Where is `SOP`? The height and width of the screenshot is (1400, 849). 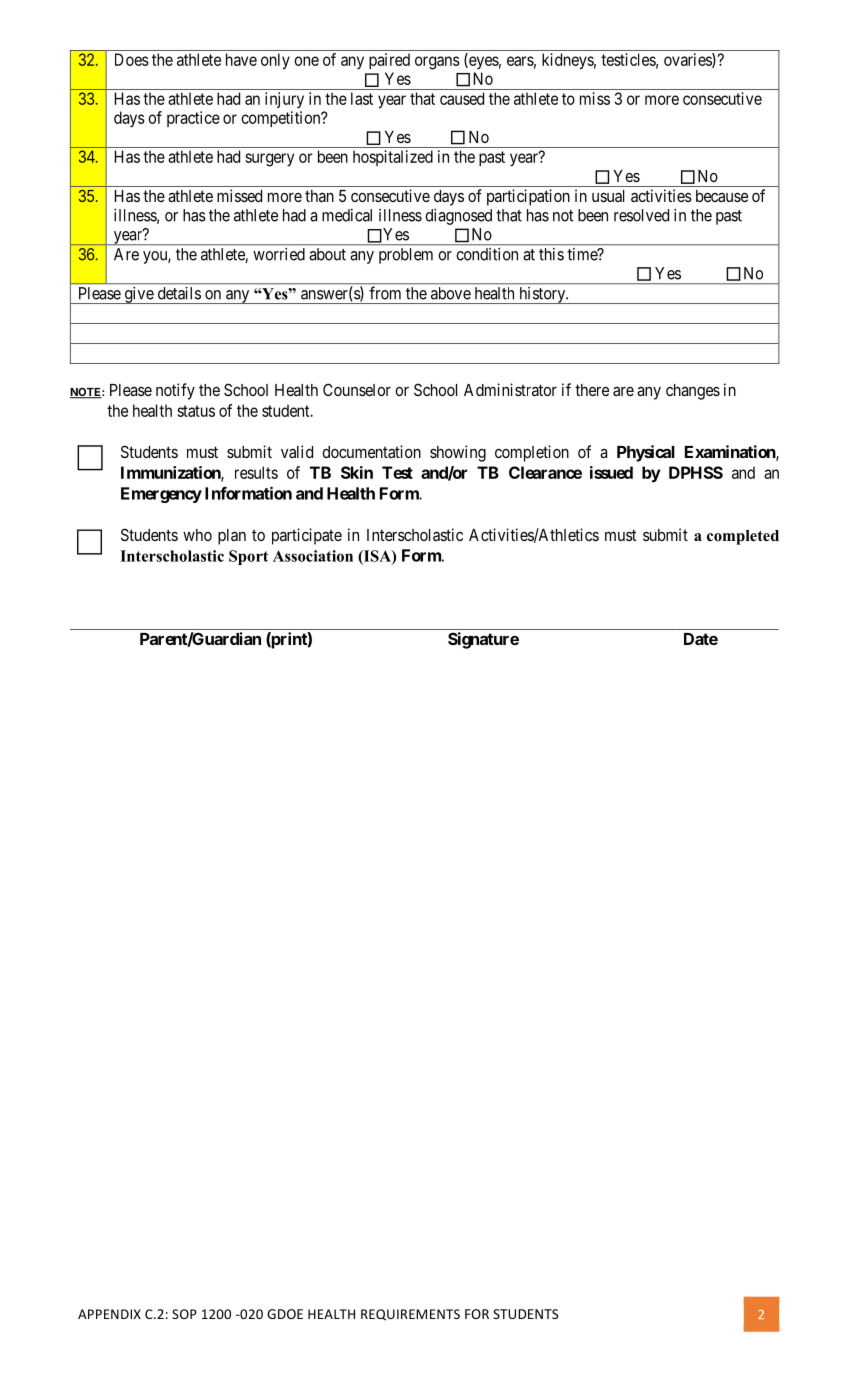 SOP is located at coordinates (184, 1314).
